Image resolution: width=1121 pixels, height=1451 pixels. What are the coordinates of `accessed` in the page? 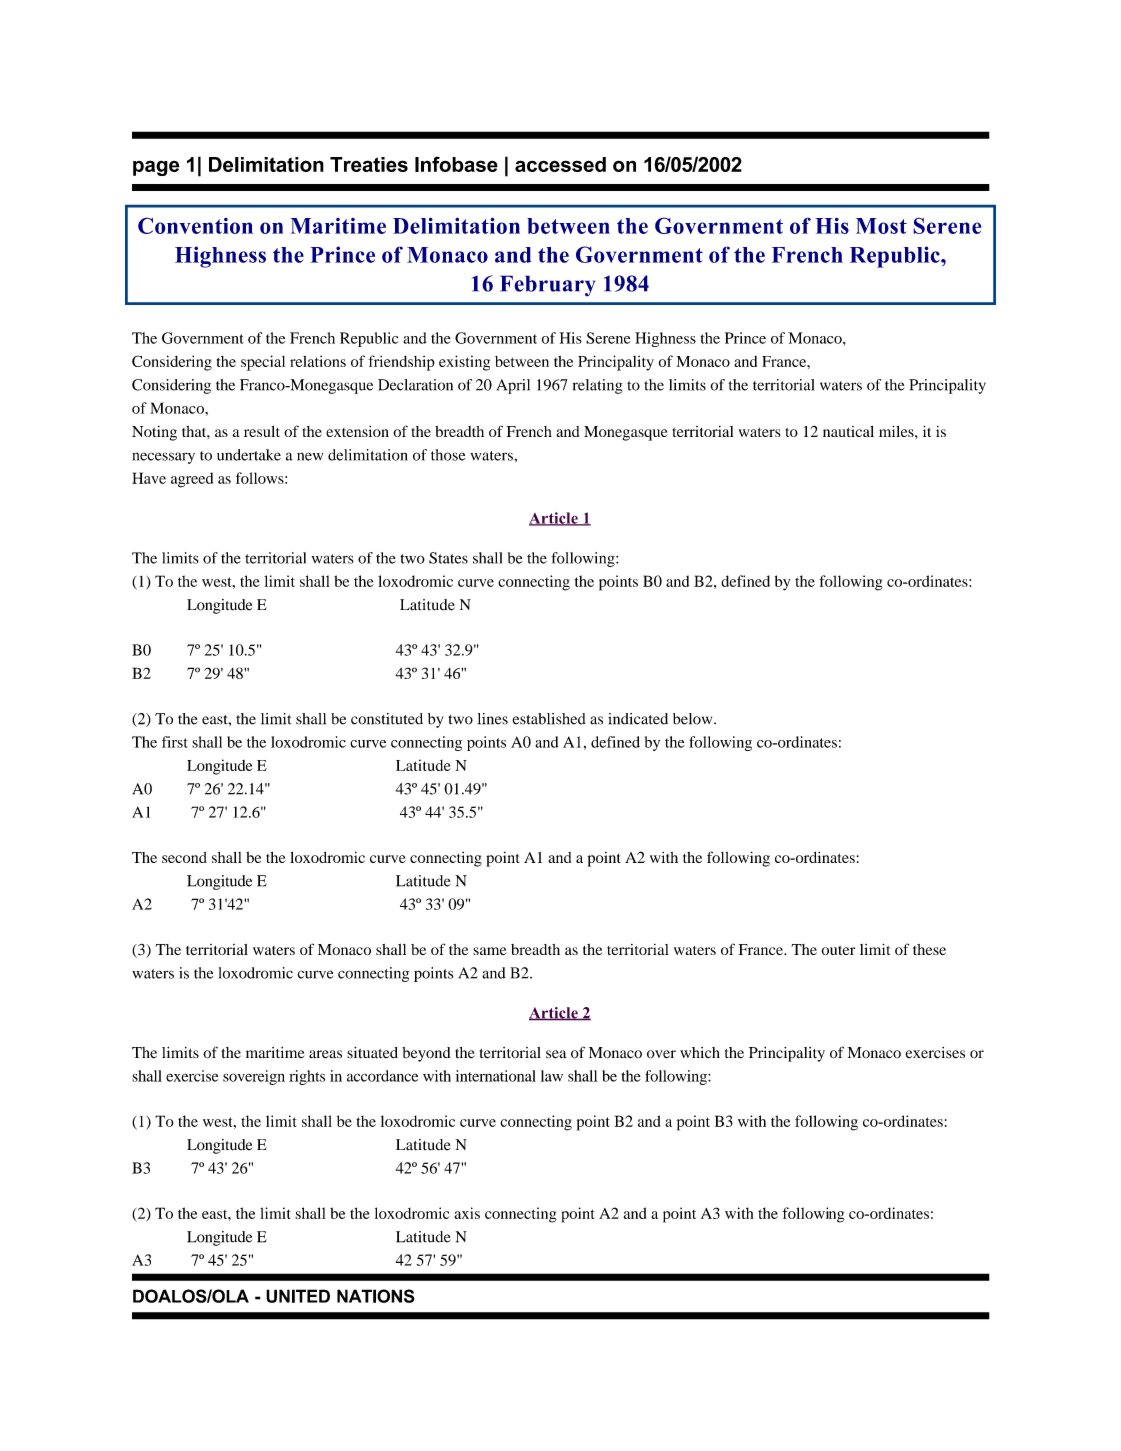 It's located at (560, 164).
